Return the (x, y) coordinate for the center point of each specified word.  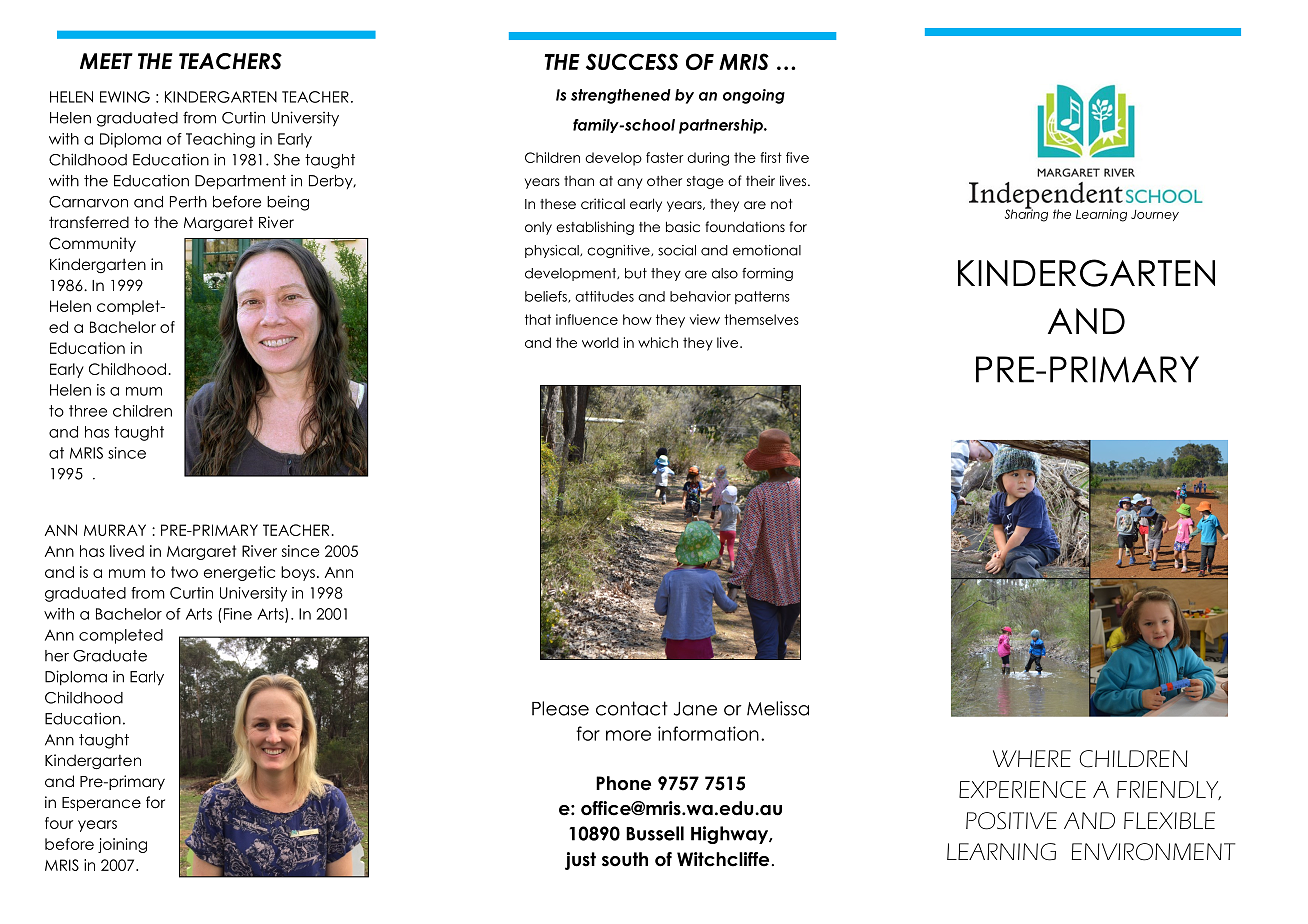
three (88, 411)
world (600, 342)
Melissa (778, 708)
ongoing (754, 96)
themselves (761, 319)
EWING (125, 97)
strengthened (621, 96)
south (625, 859)
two (184, 572)
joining (122, 845)
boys (298, 573)
